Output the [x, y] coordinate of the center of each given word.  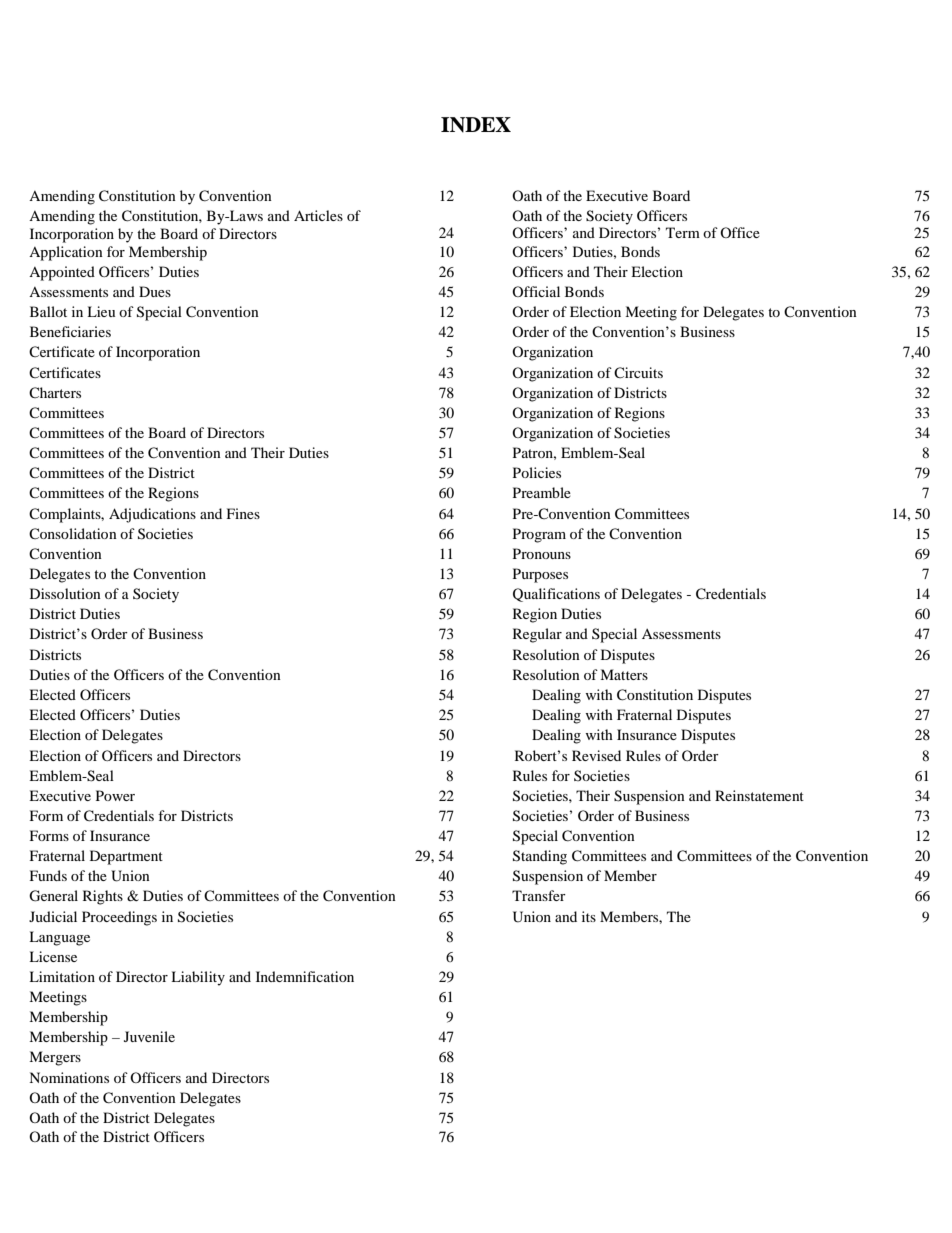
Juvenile [149, 1036]
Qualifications [556, 595]
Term [683, 232]
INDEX [476, 125]
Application [66, 253]
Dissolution [65, 593]
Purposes [540, 575]
